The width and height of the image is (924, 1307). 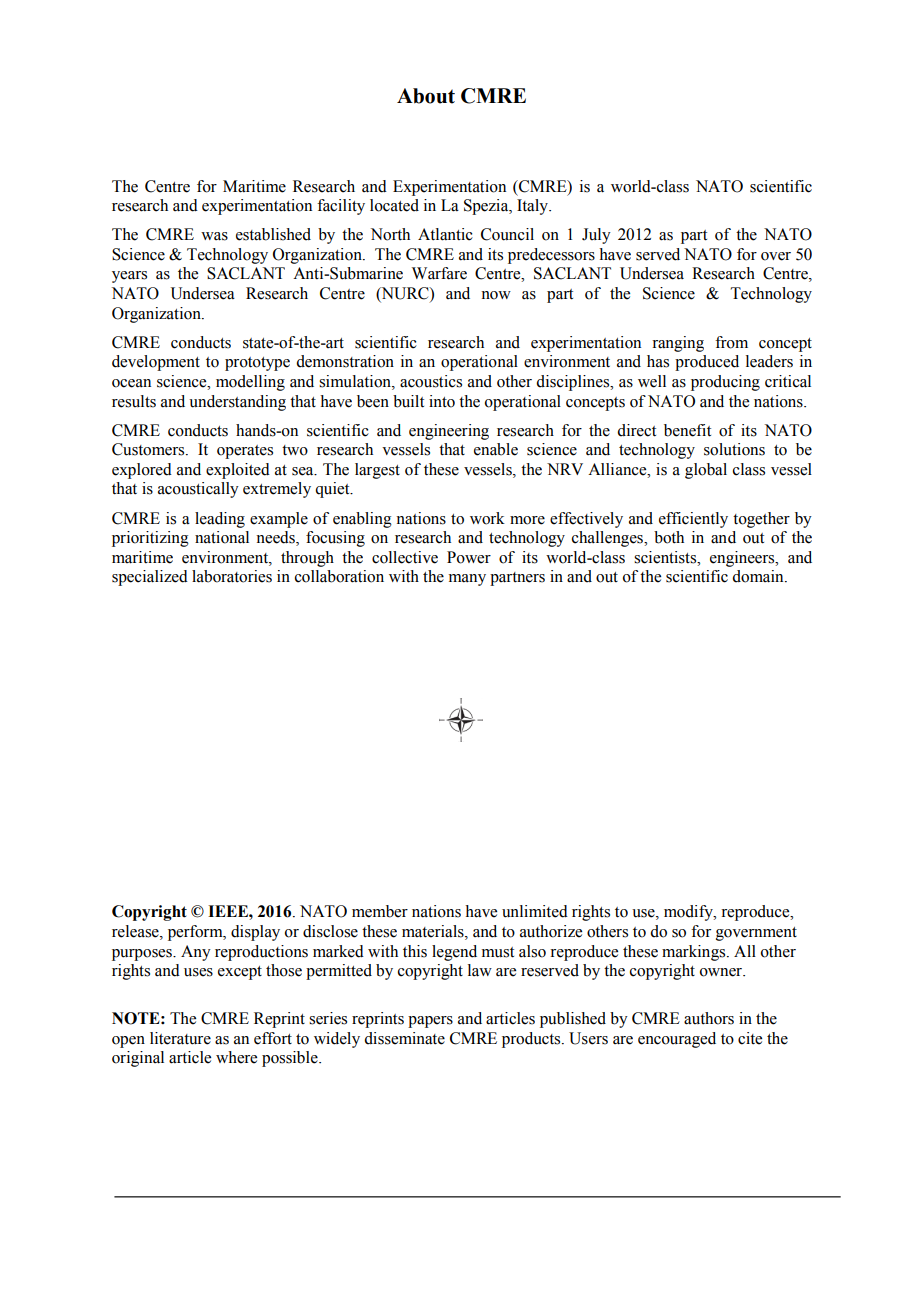 I want to click on July, so click(x=596, y=236).
